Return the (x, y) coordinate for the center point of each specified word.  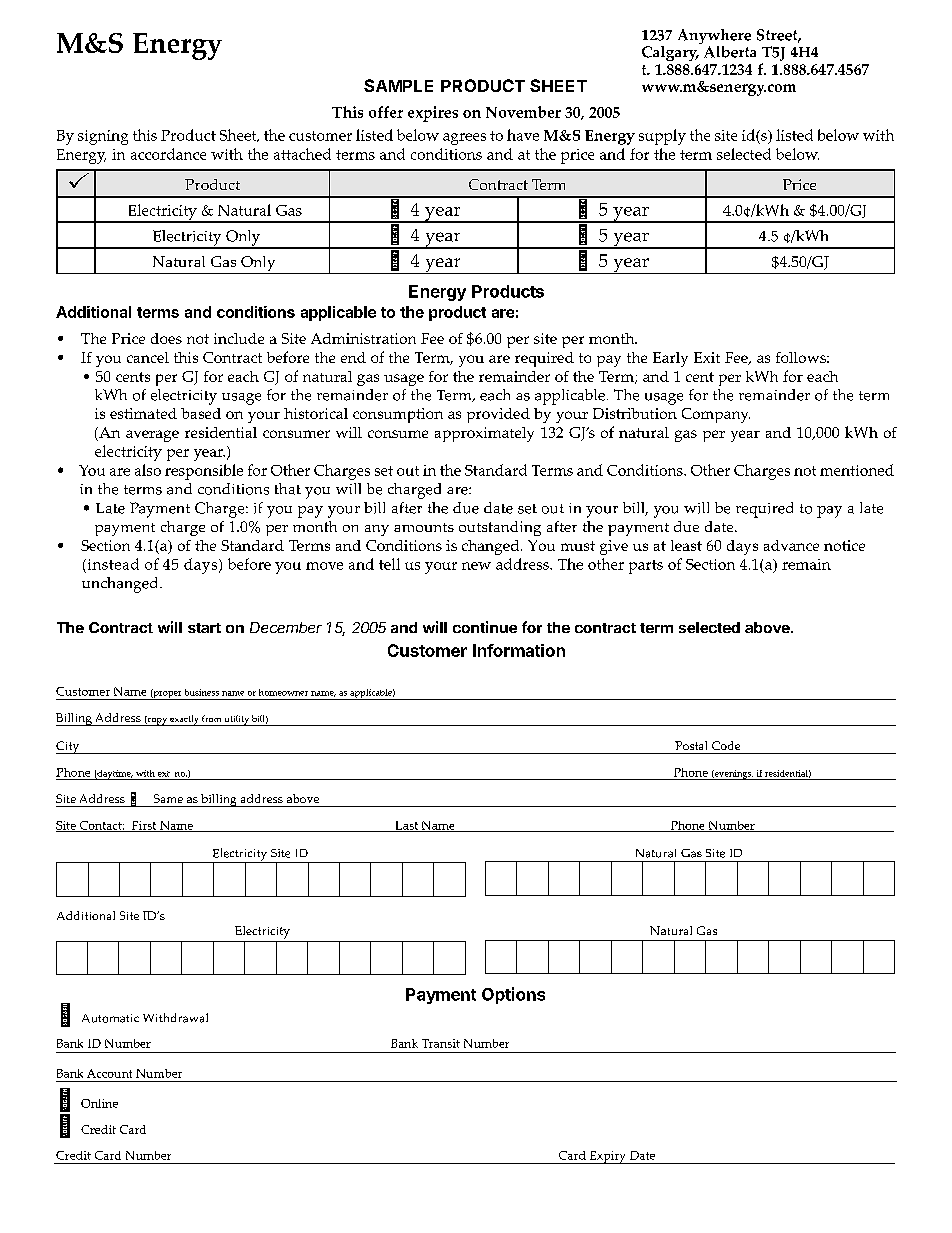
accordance (168, 154)
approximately (484, 434)
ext (164, 774)
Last (406, 826)
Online (99, 1103)
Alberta (730, 52)
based (201, 413)
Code (726, 745)
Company (716, 415)
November (523, 112)
